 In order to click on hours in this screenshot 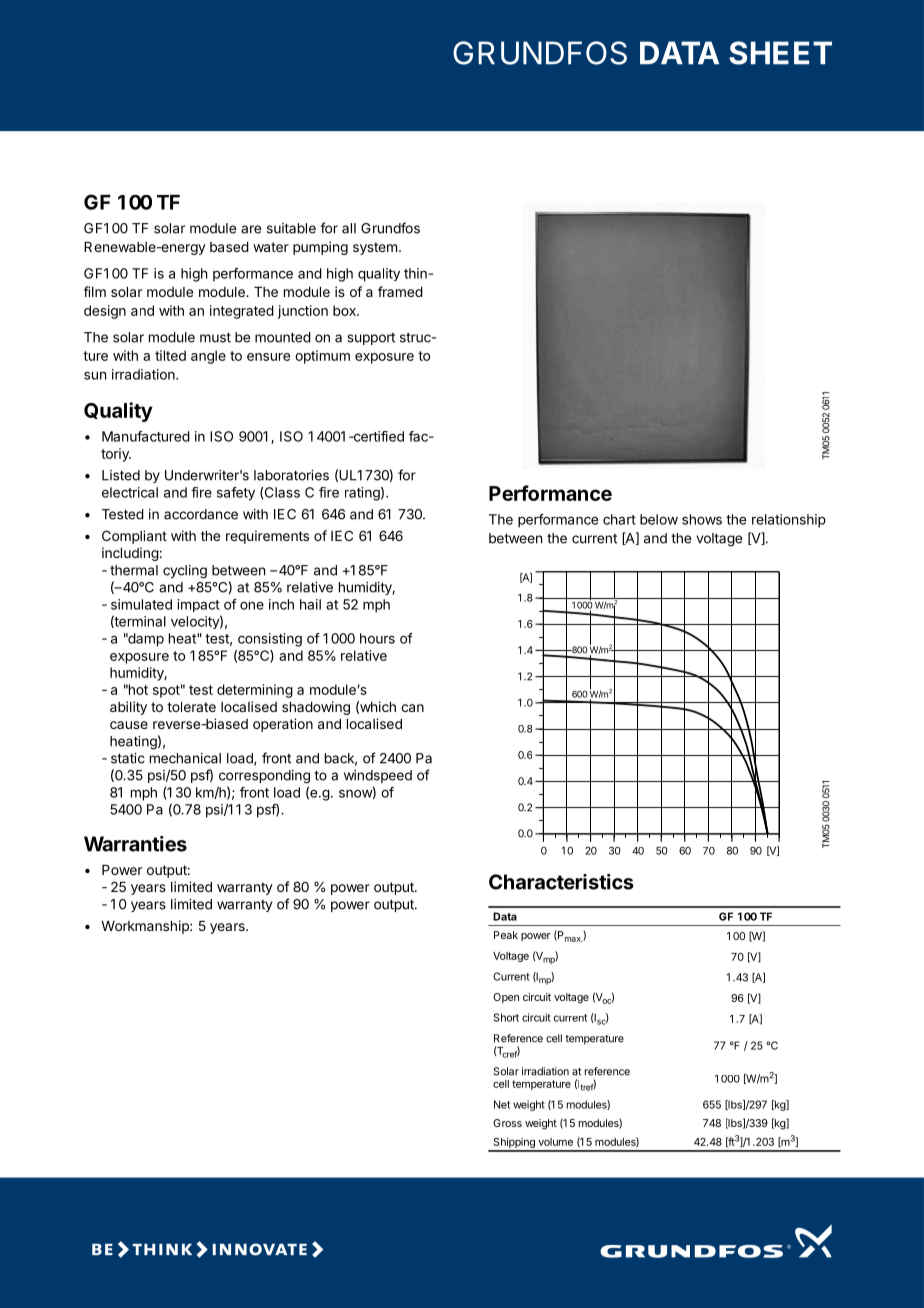, I will do `click(377, 638)`.
